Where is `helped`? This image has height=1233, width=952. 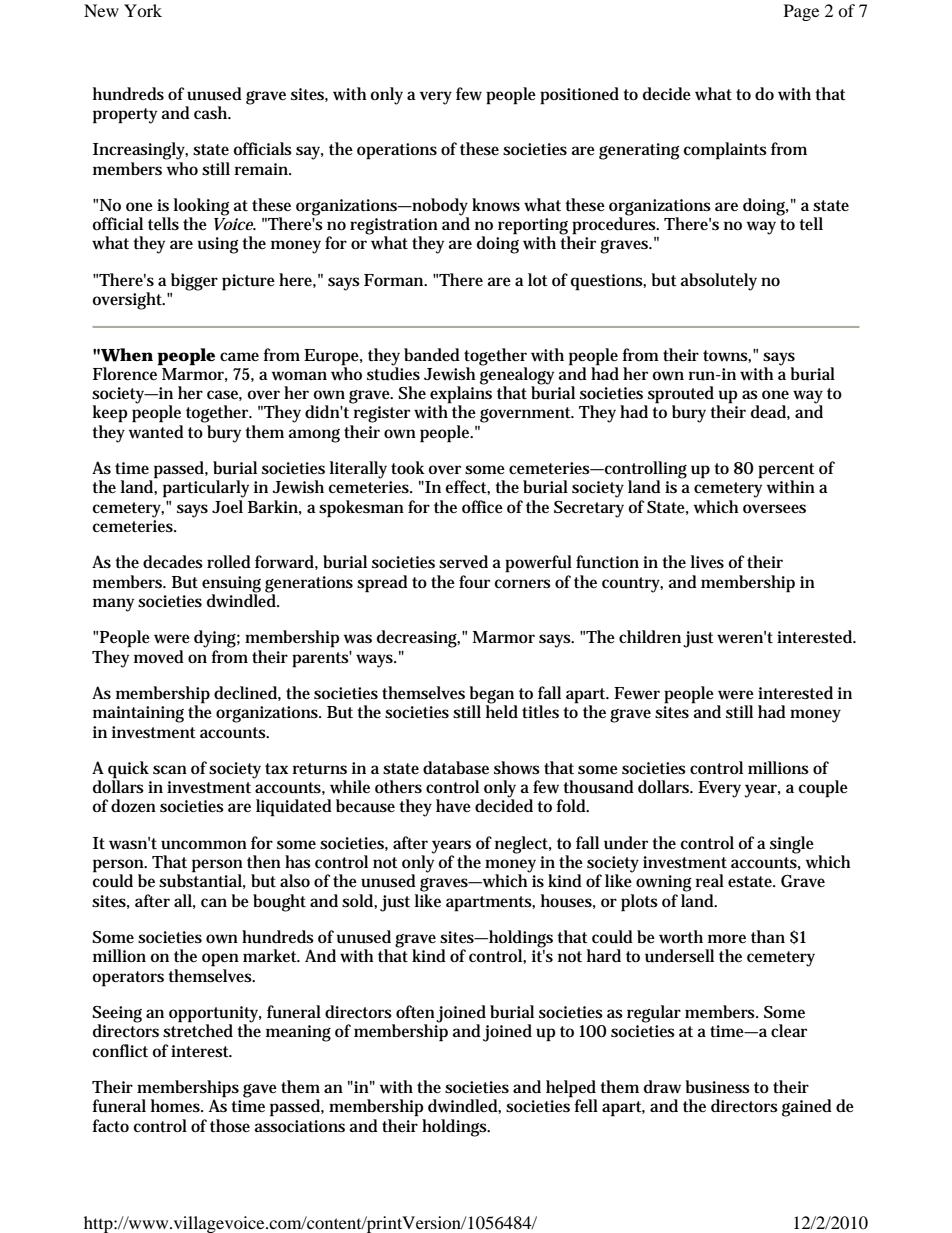 helped is located at coordinates (571, 1090).
